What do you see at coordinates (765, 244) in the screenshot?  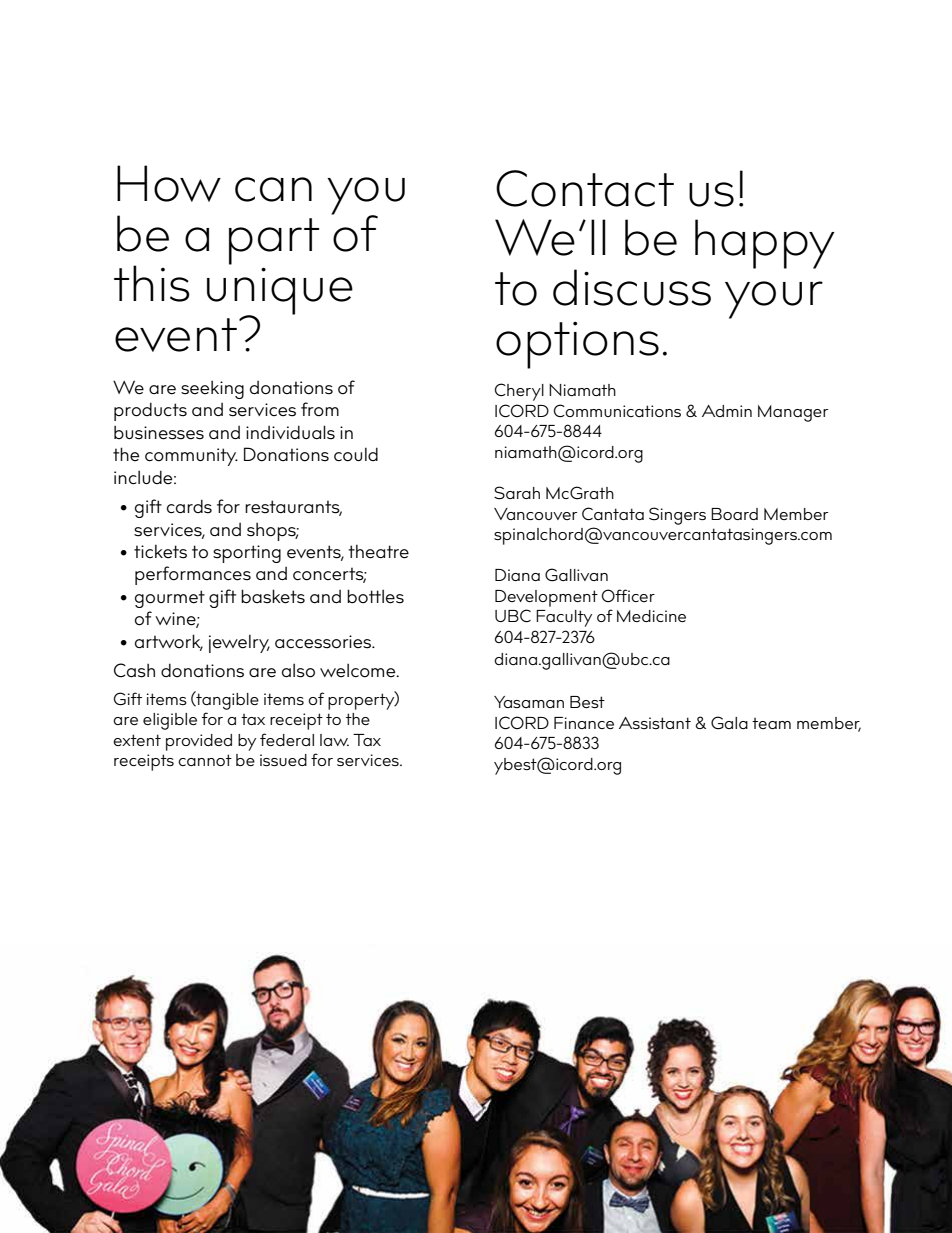 I see `happy` at bounding box center [765, 244].
